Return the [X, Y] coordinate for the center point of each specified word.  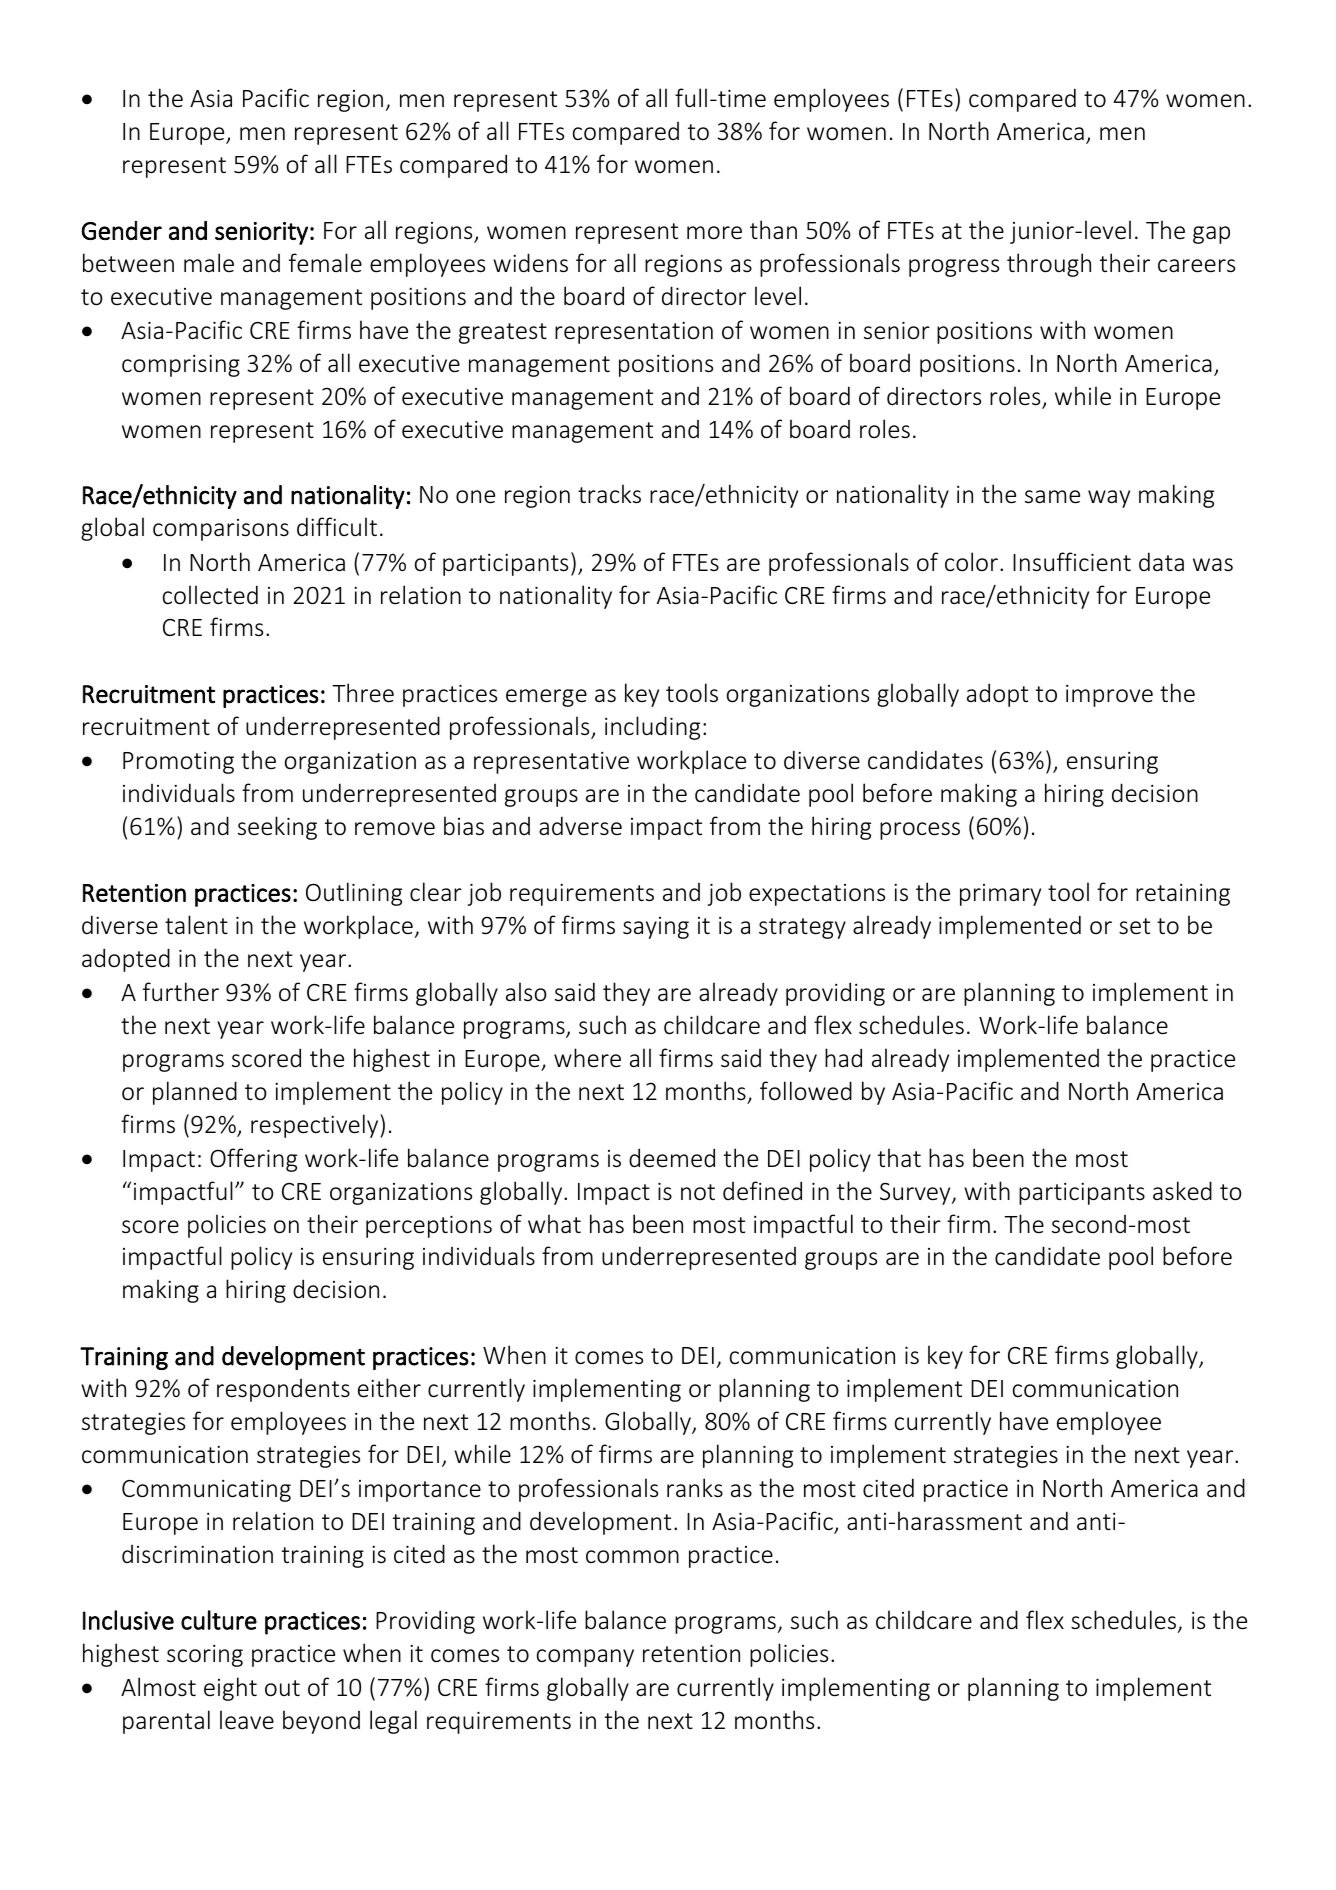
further [181, 992]
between [128, 263]
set [1134, 926]
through [1049, 265]
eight [230, 1689]
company [585, 1658]
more [714, 233]
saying [656, 928]
